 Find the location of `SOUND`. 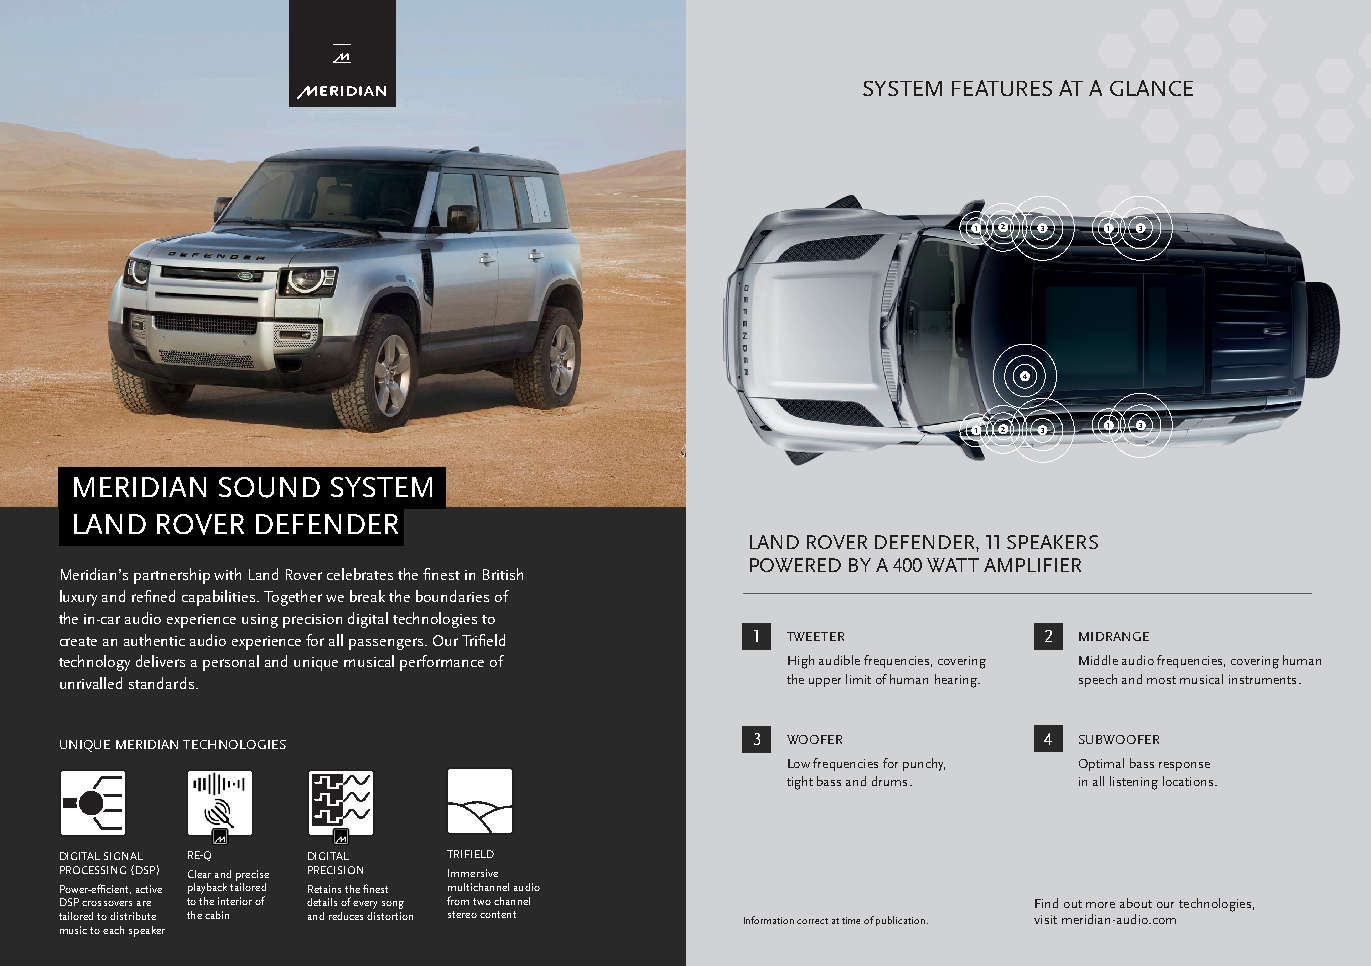

SOUND is located at coordinates (269, 487).
